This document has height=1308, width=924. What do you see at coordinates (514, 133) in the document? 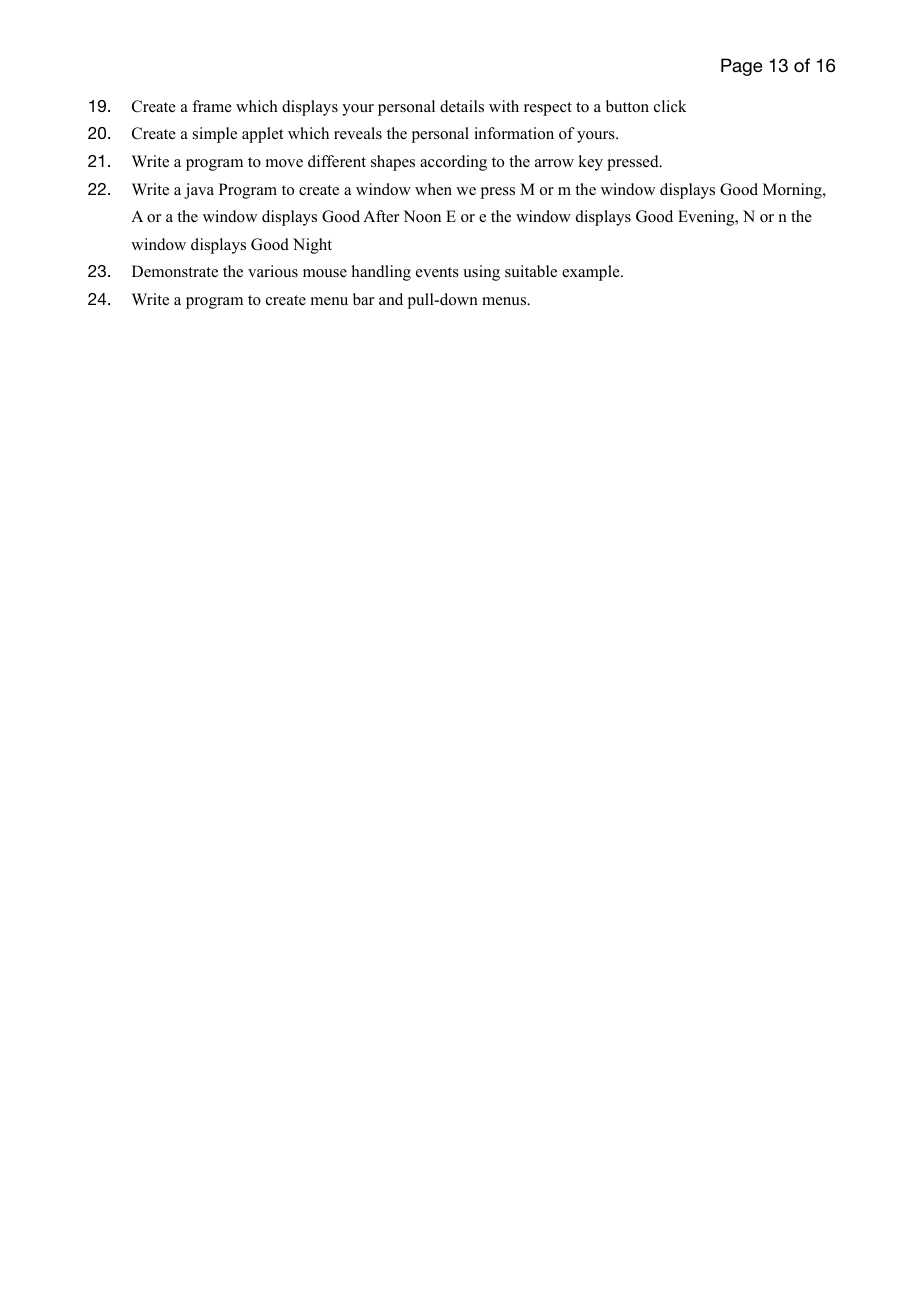
I see `information` at bounding box center [514, 133].
